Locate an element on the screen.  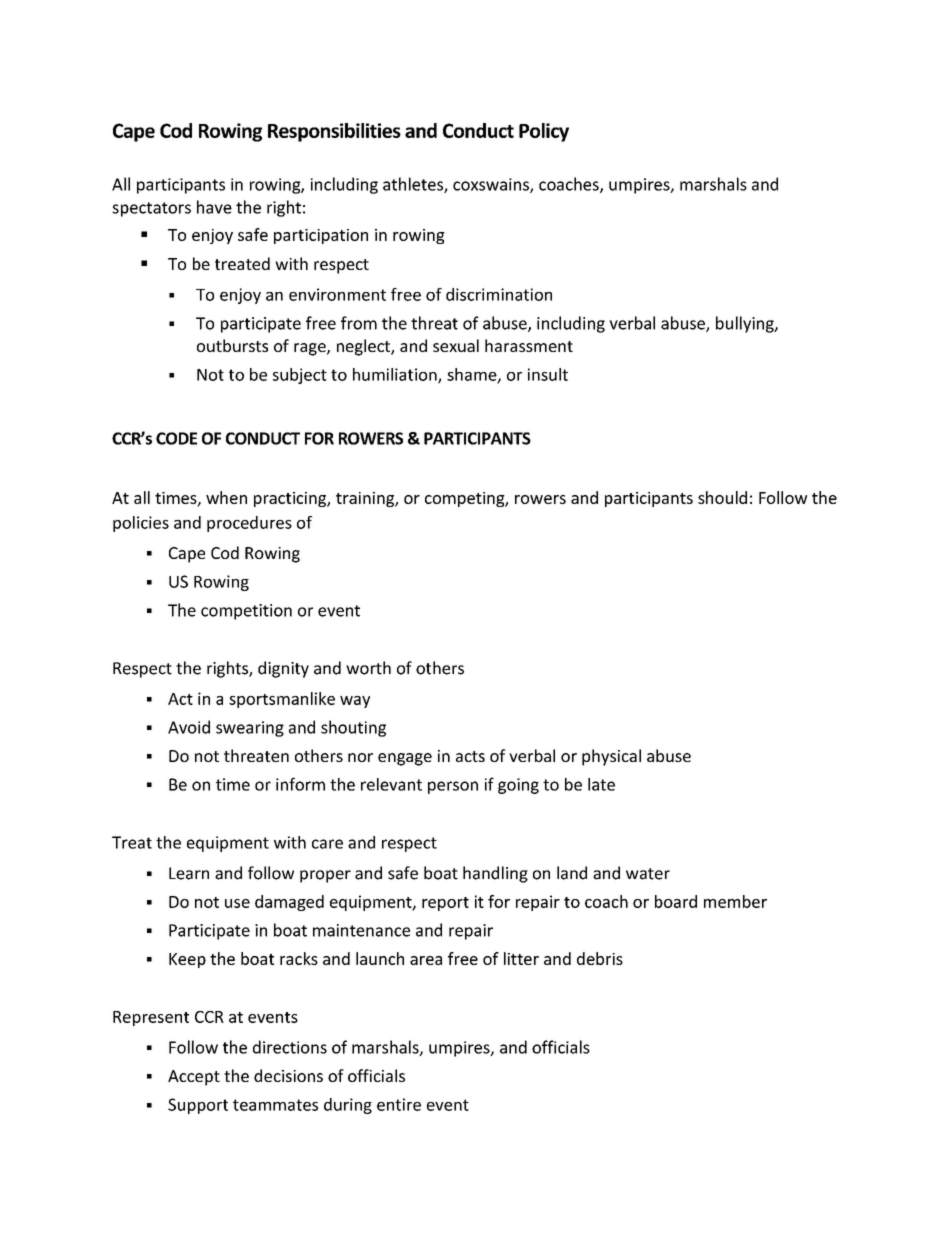
have is located at coordinates (214, 207).
